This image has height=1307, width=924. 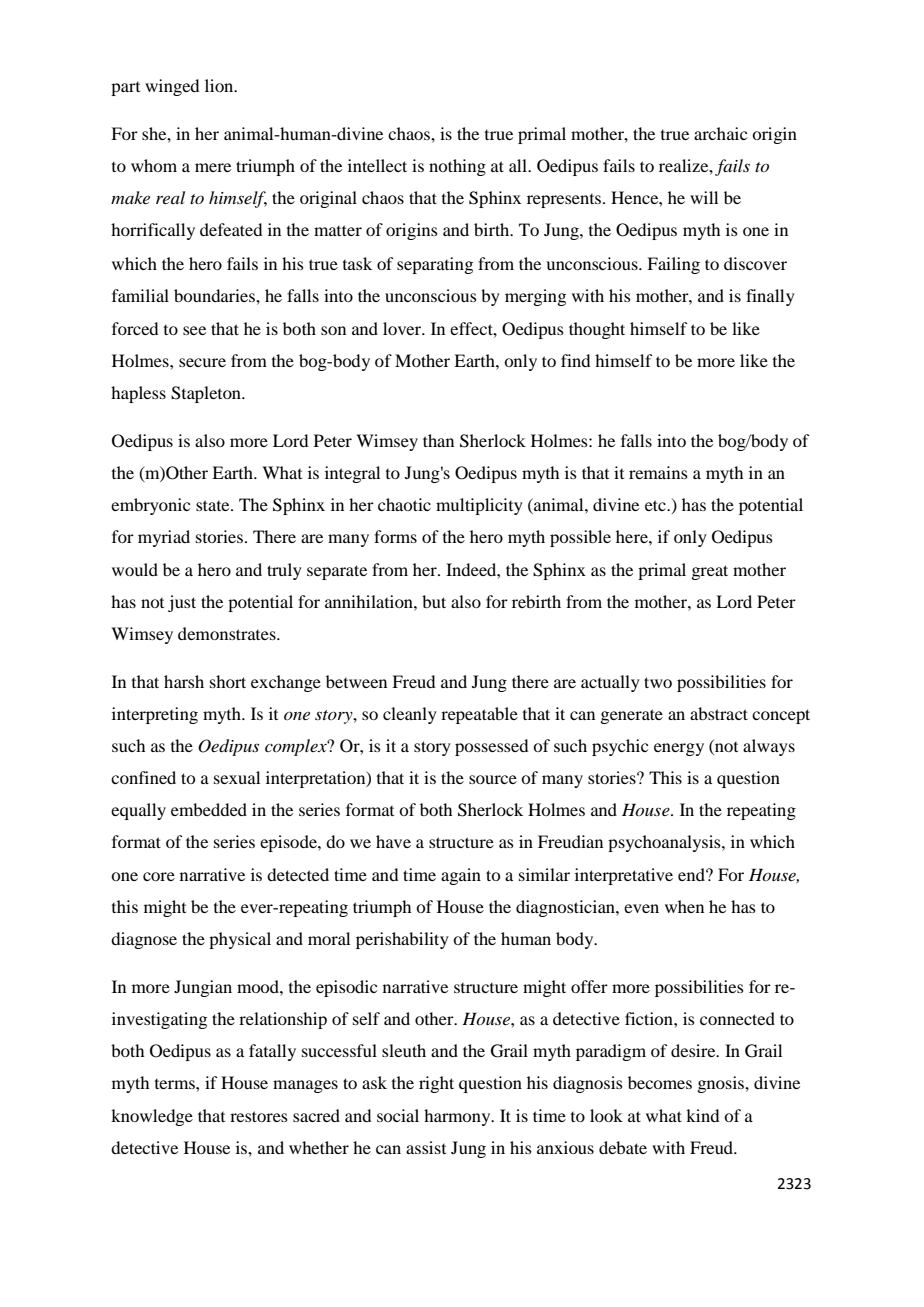 What do you see at coordinates (403, 328) in the image?
I see `lover` at bounding box center [403, 328].
